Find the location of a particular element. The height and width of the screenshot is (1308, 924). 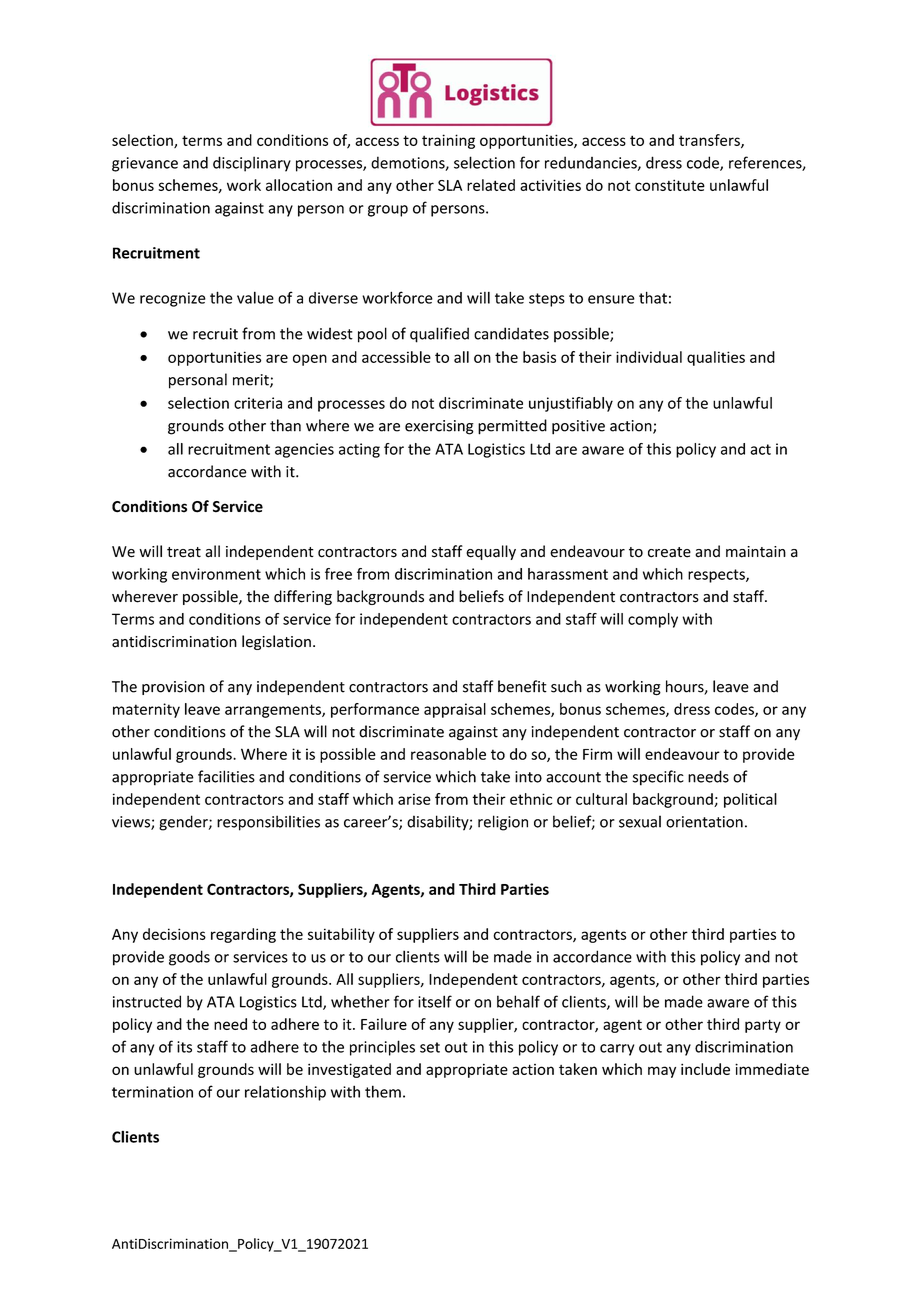

equally is located at coordinates (491, 552).
